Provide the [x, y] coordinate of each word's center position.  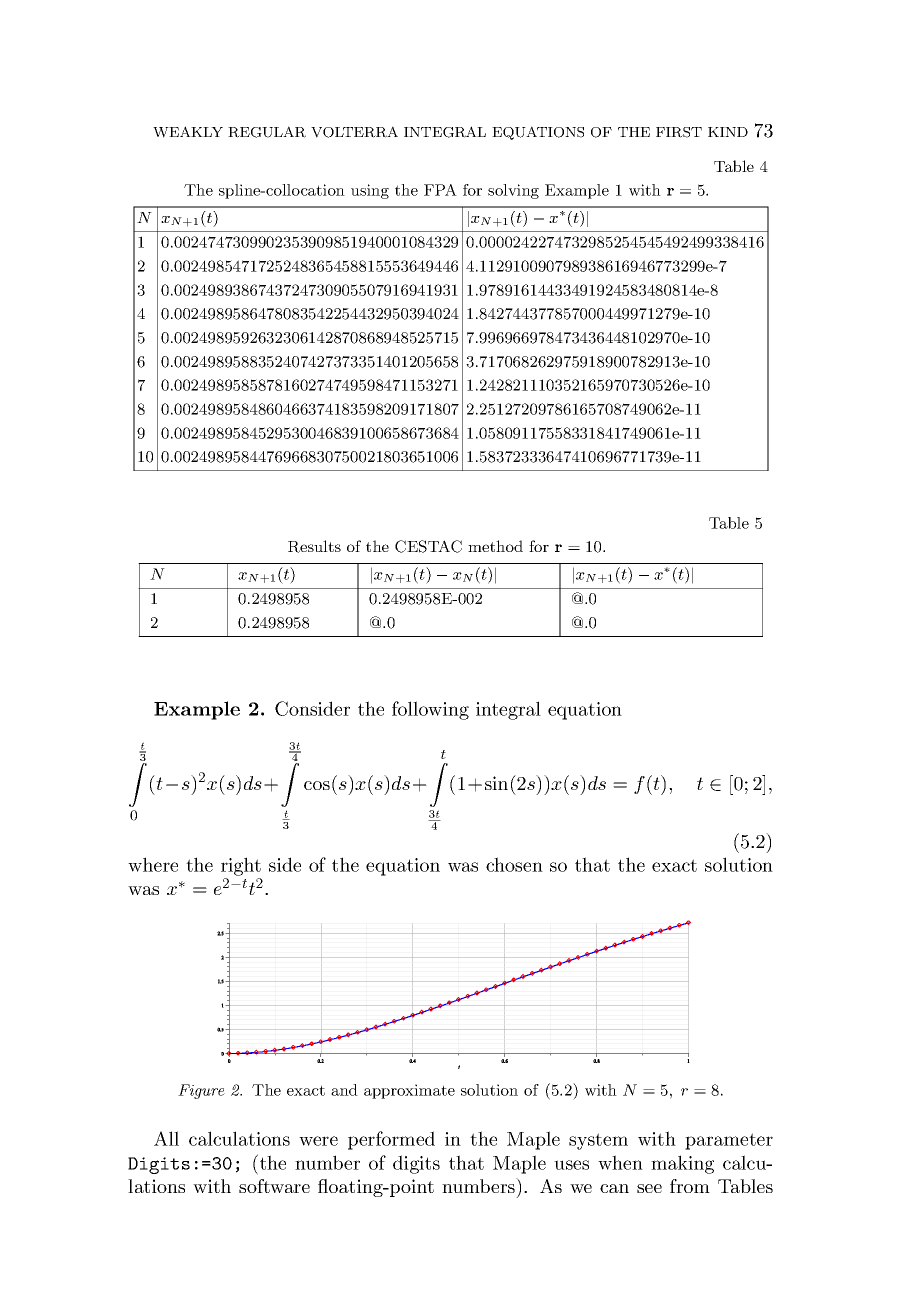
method [495, 546]
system [598, 1141]
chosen [514, 864]
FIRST [679, 132]
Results [314, 546]
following [430, 710]
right [241, 866]
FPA [440, 190]
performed [391, 1140]
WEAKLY [188, 132]
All [166, 1138]
